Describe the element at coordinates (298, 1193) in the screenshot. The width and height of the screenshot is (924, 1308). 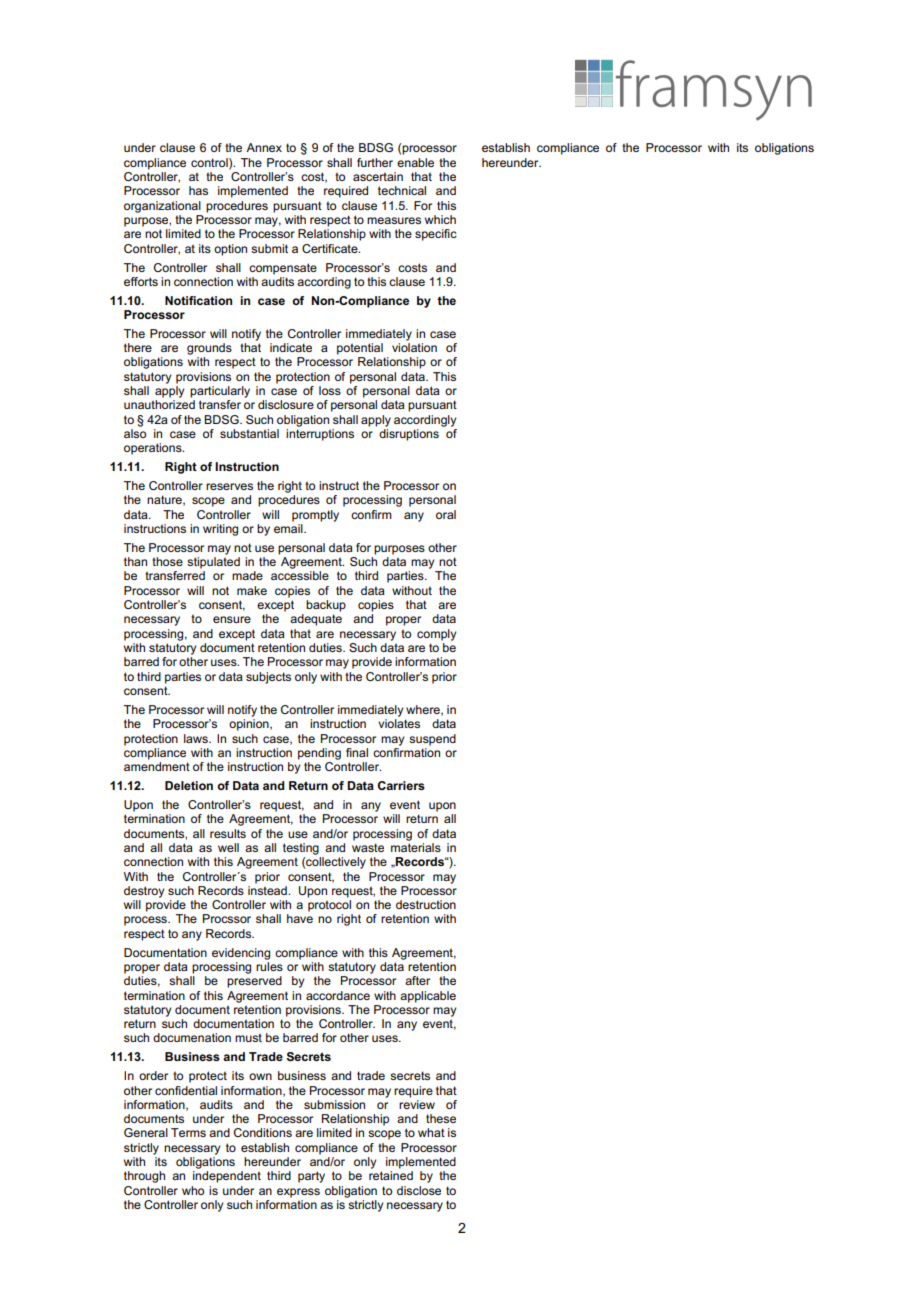
I see `express` at that location.
